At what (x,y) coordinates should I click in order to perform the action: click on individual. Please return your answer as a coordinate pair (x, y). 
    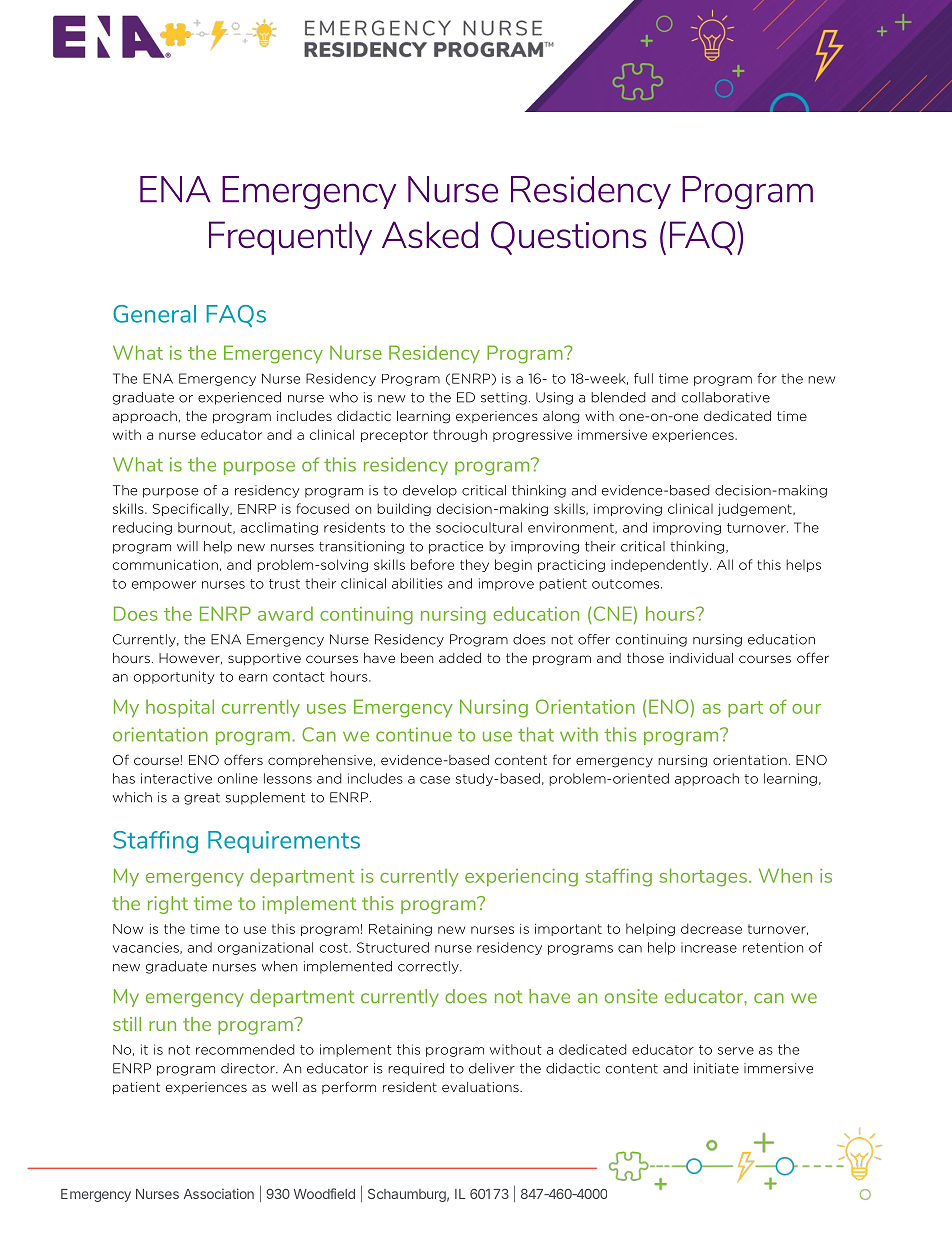
    Looking at the image, I should click on (701, 658).
